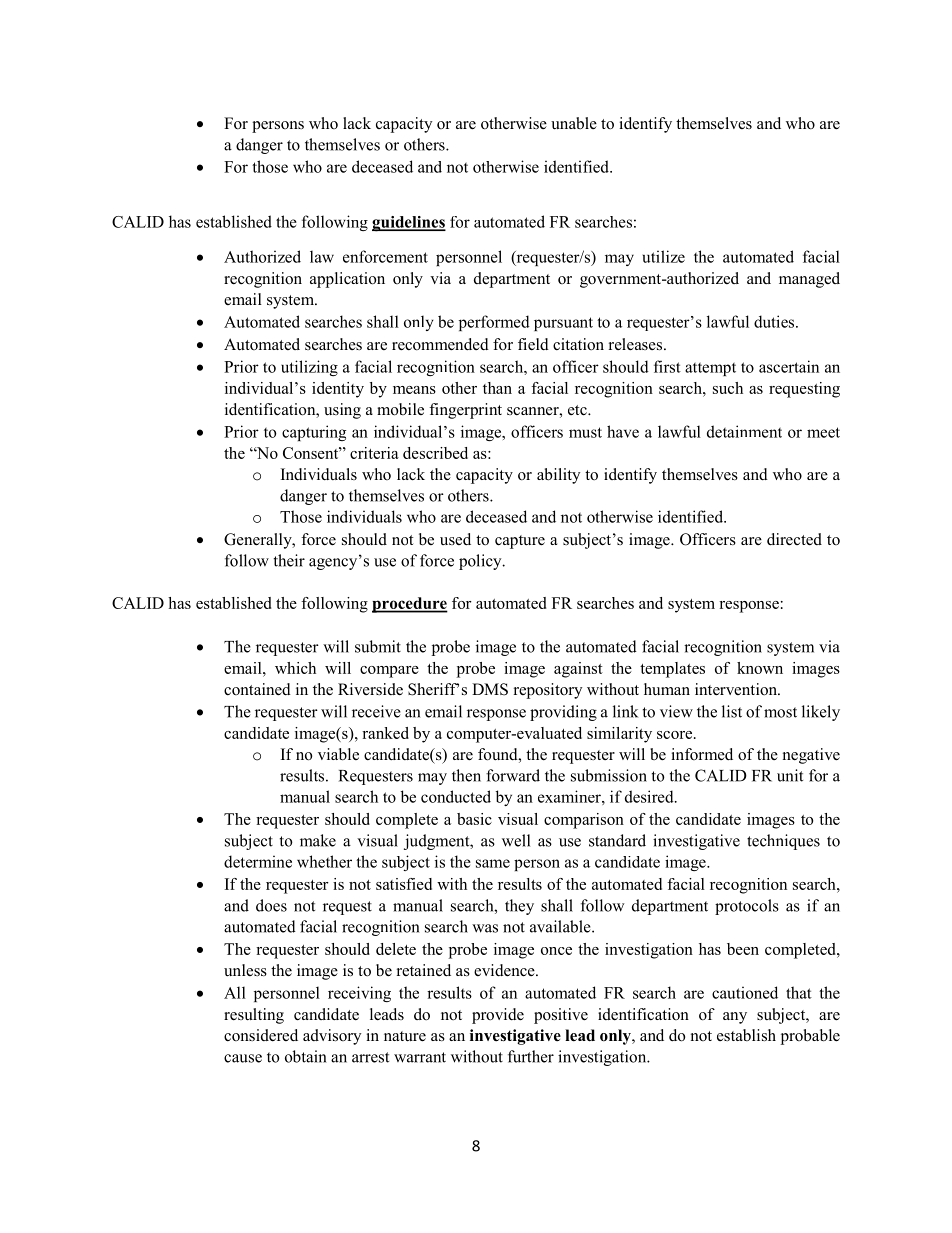  What do you see at coordinates (332, 1037) in the document?
I see `advisory` at bounding box center [332, 1037].
